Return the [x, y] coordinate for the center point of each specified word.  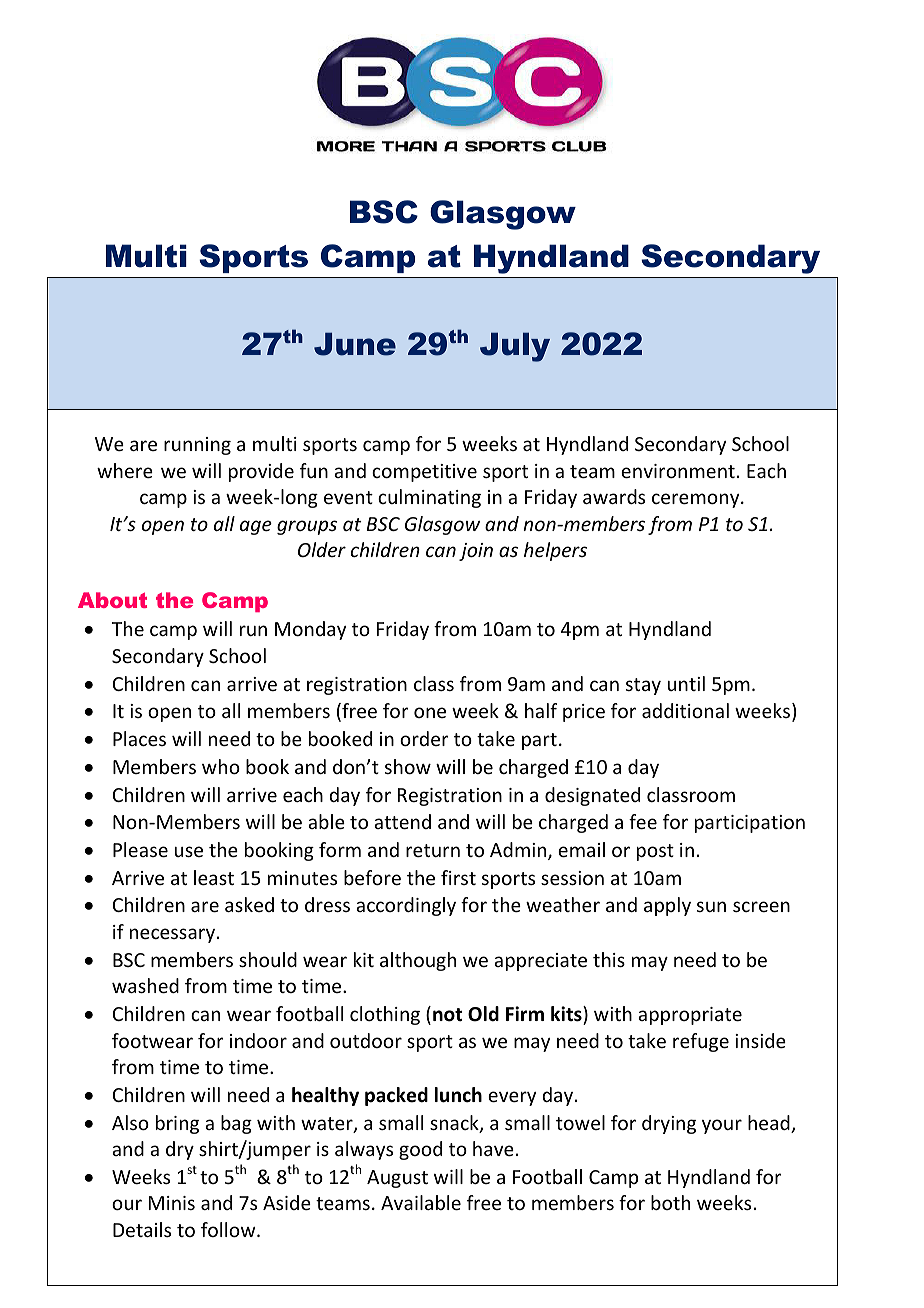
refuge [701, 1042]
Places [139, 738]
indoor [258, 1040]
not [448, 1015]
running [197, 446]
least [214, 877]
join [476, 552]
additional [685, 710]
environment [678, 471]
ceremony [697, 500]
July [515, 347]
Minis [172, 1203]
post [655, 852]
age [256, 527]
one [430, 712]
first [458, 877]
